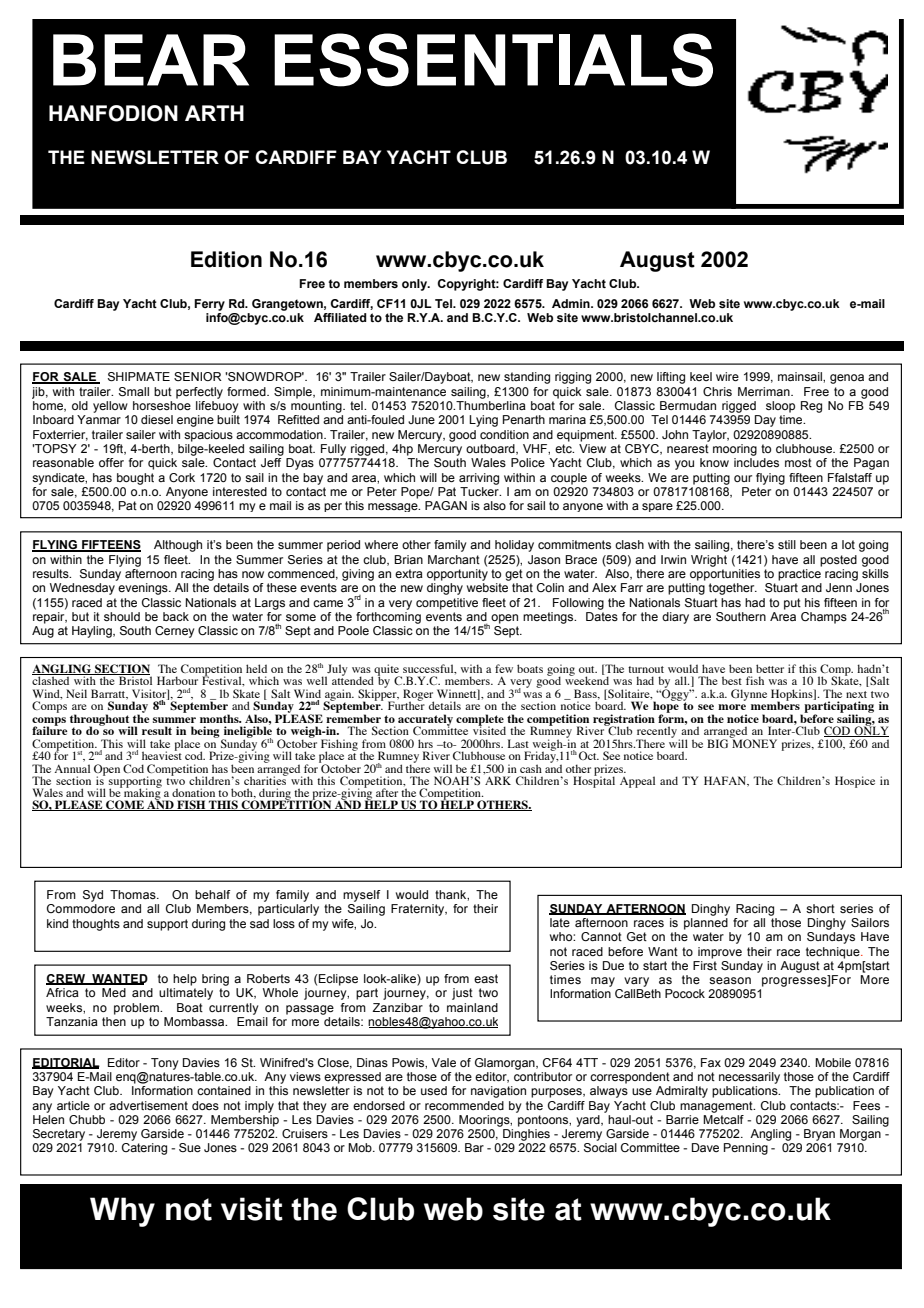 This document has height=1308, width=924. I want to click on Admin, so click(572, 303).
